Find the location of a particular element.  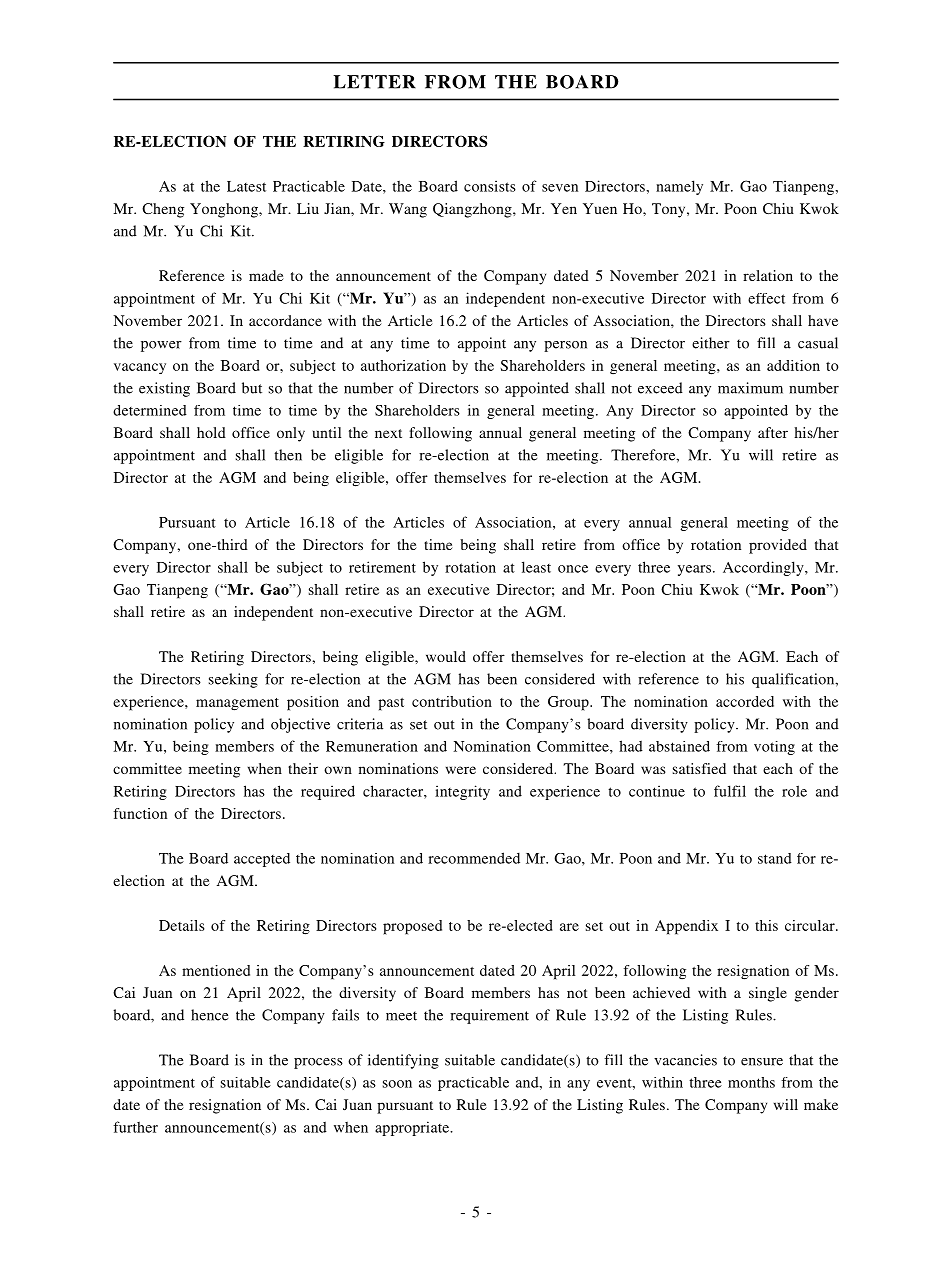

consists is located at coordinates (490, 186).
